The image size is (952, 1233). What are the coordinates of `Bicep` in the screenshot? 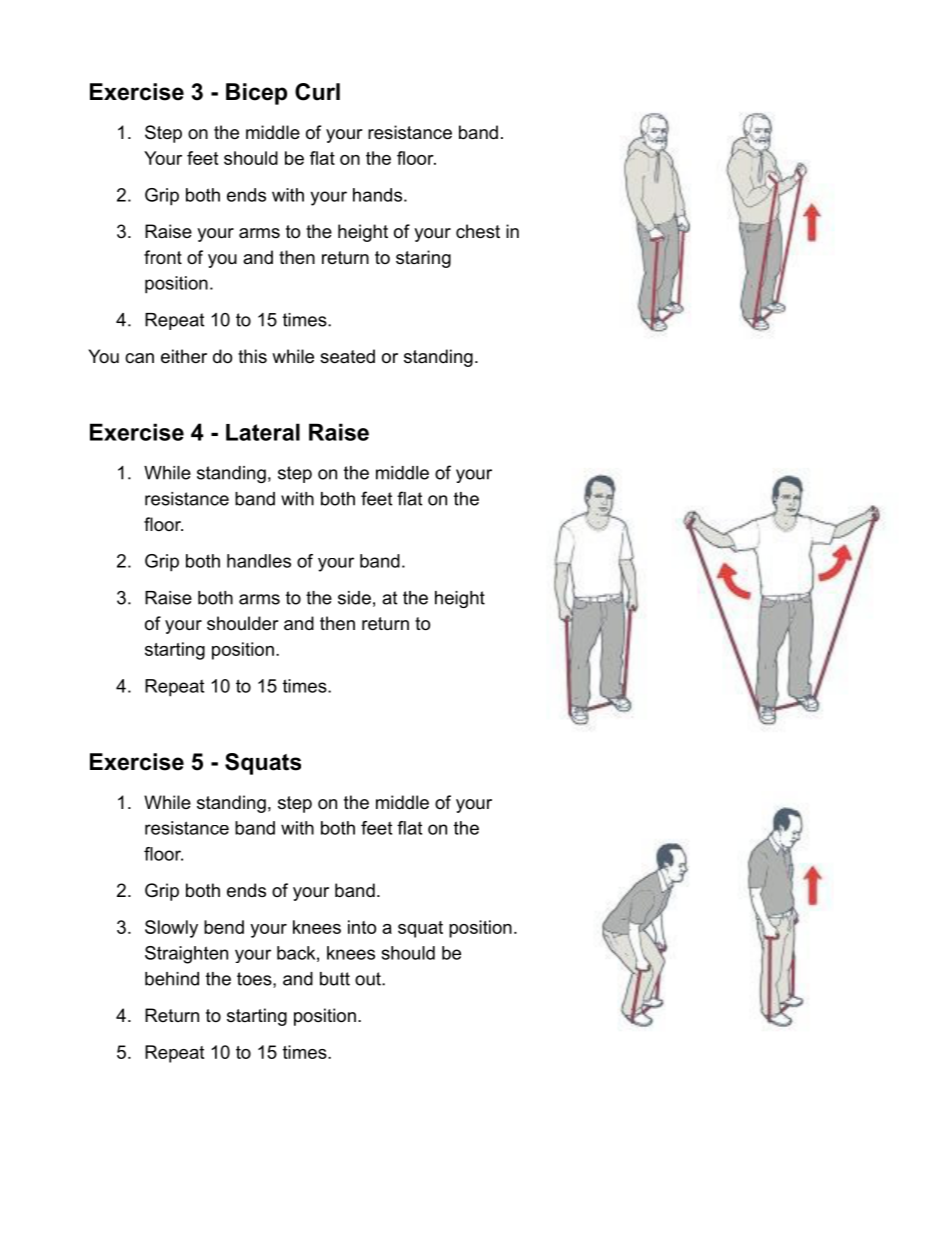 It's located at (256, 94).
